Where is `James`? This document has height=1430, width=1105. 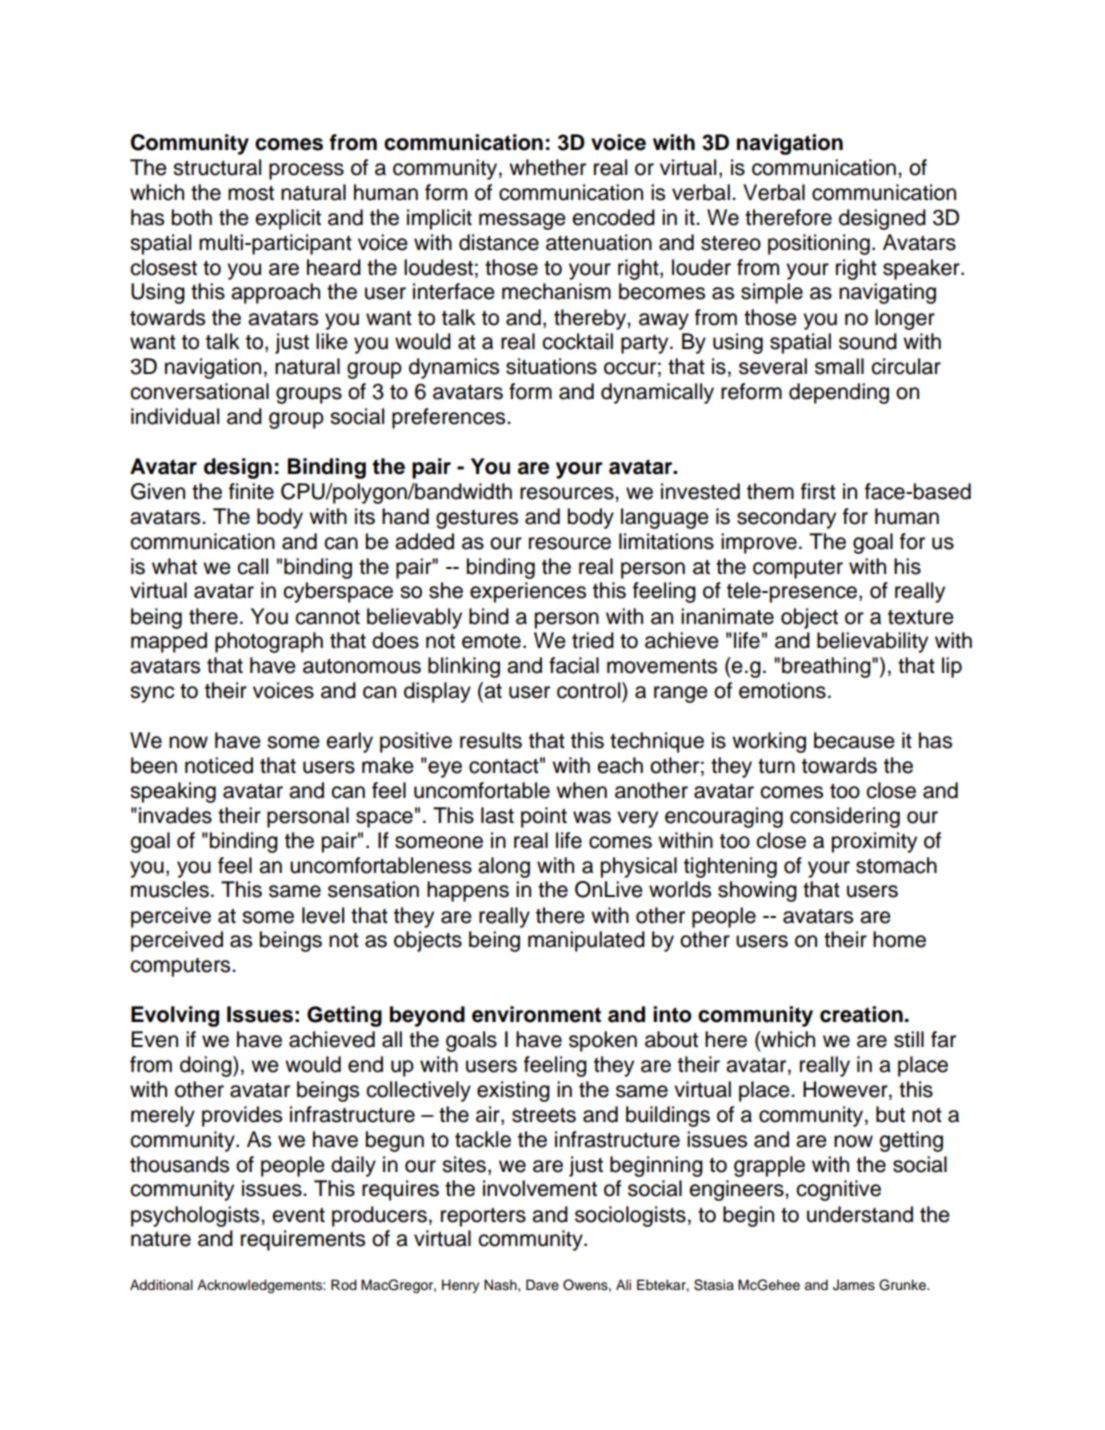 James is located at coordinates (854, 1285).
